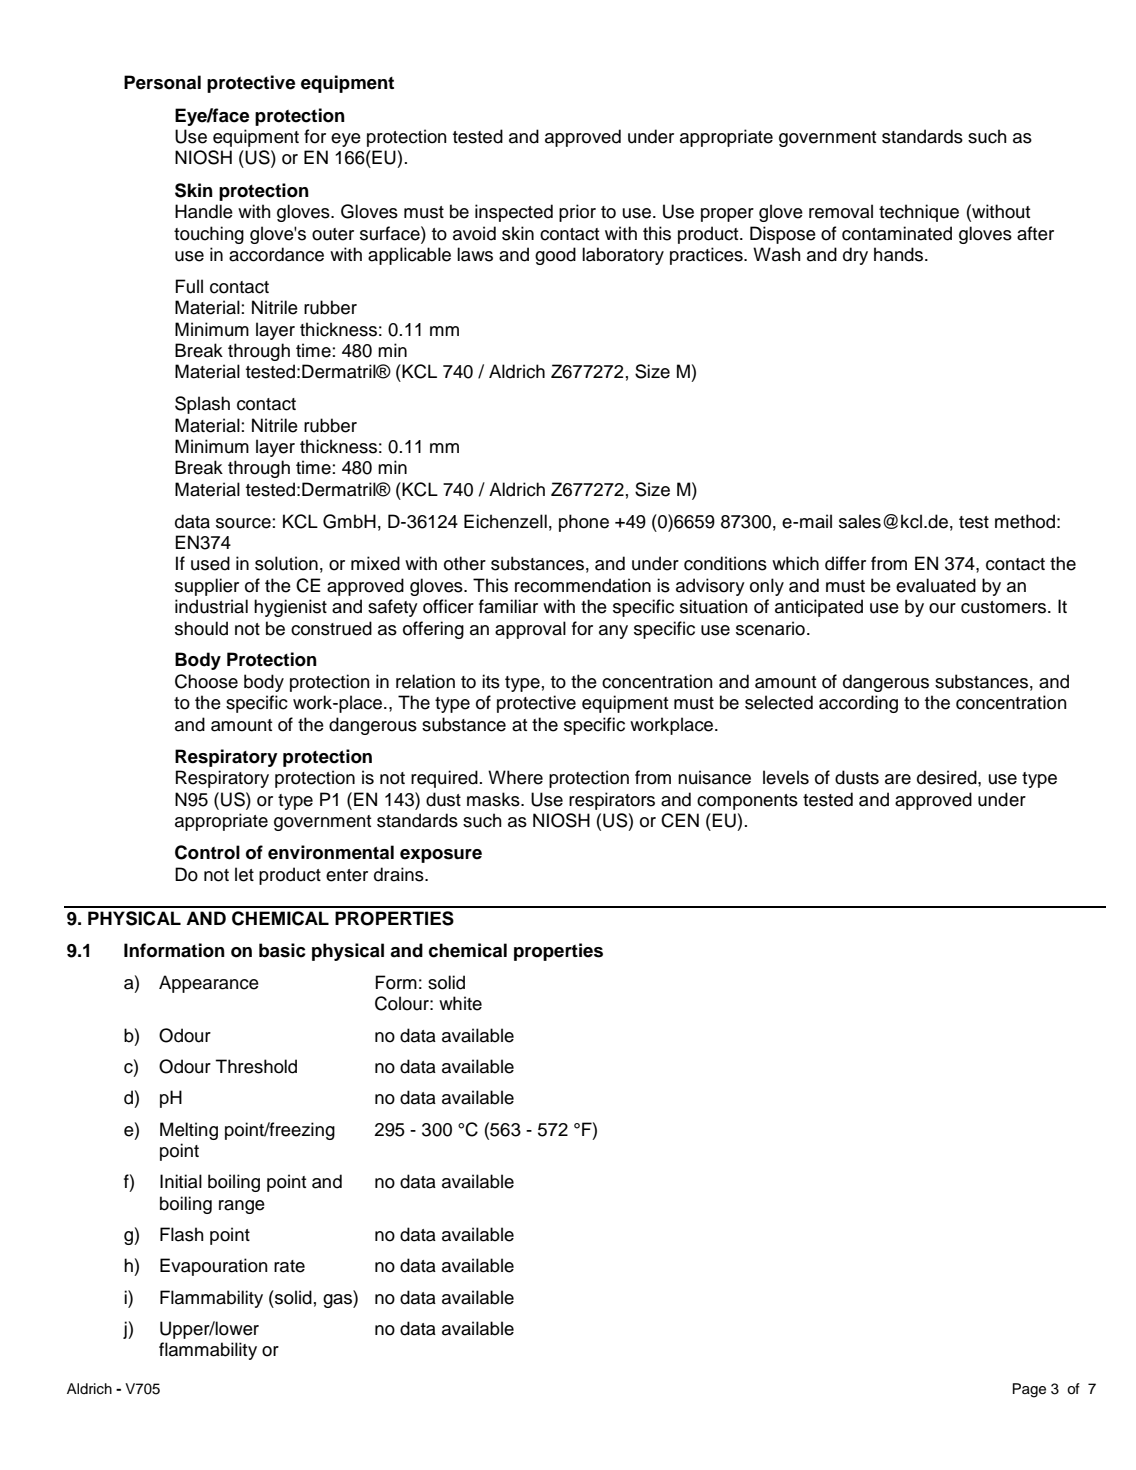  I want to click on white, so click(460, 1003).
